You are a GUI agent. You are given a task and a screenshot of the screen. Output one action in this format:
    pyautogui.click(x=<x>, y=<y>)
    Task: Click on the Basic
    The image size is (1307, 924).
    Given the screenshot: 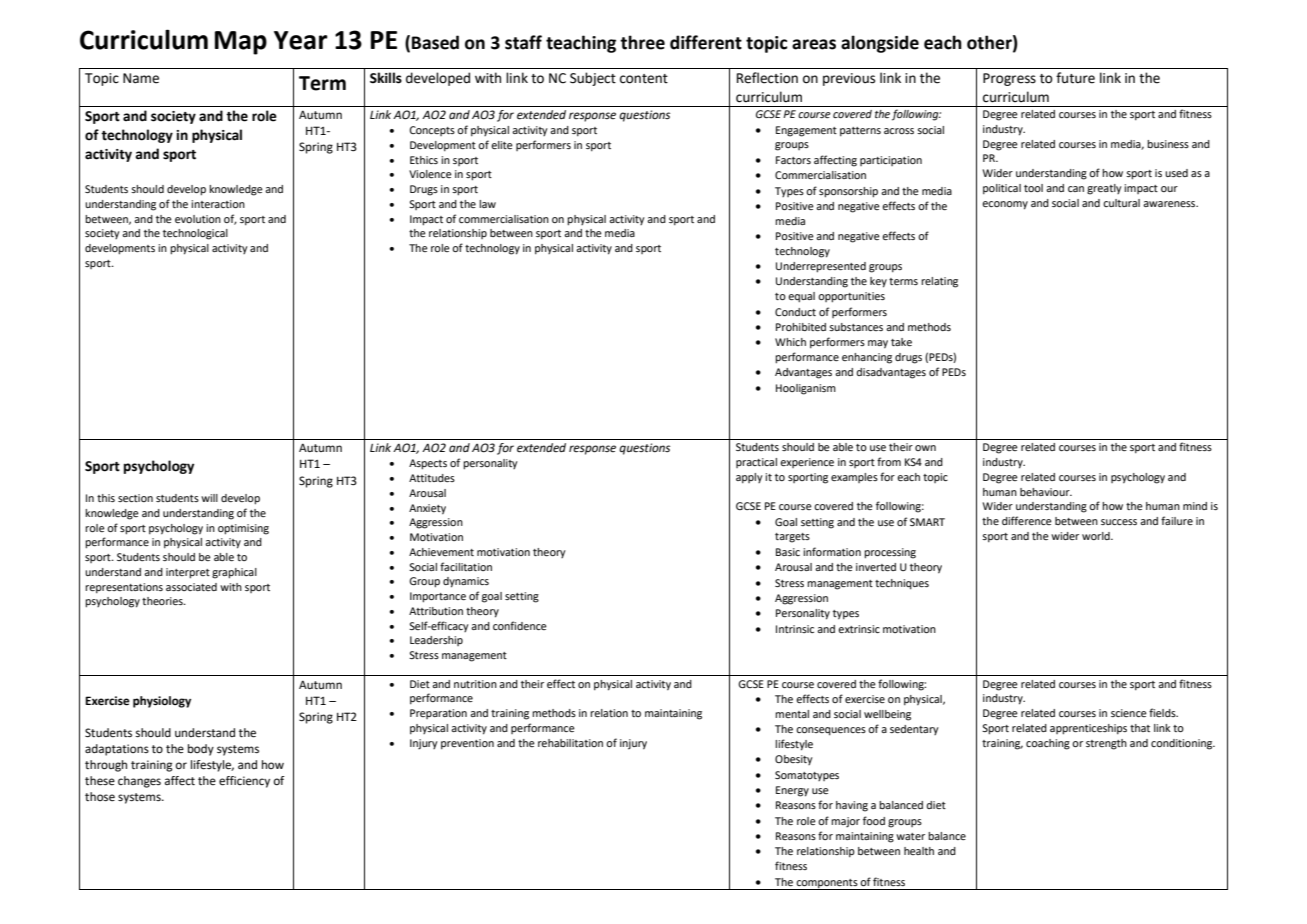 What is the action you would take?
    pyautogui.click(x=788, y=552)
